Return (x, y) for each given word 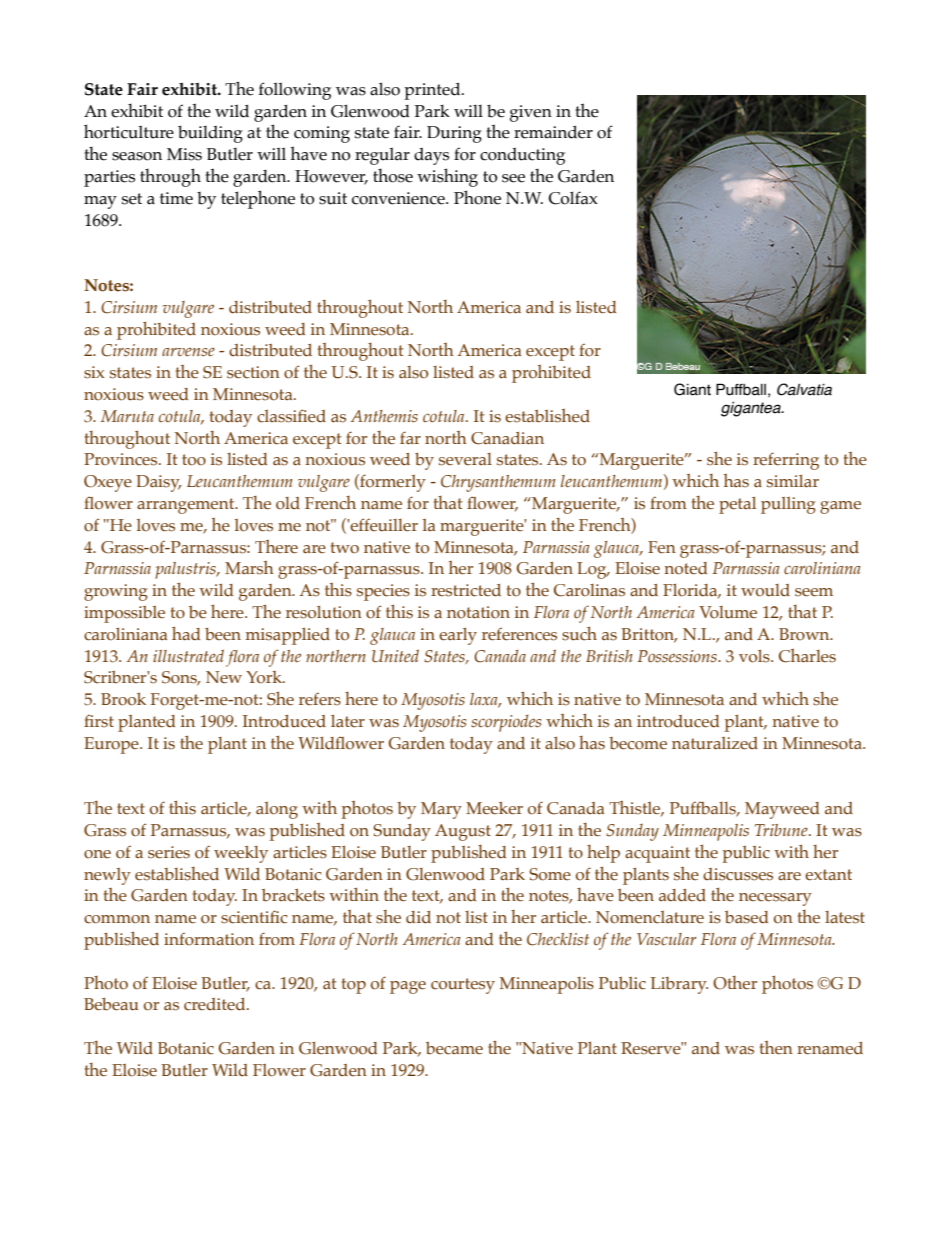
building (210, 134)
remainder (553, 132)
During (454, 134)
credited (216, 1004)
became (454, 1048)
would (765, 590)
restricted (466, 590)
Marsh (249, 568)
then (776, 1047)
